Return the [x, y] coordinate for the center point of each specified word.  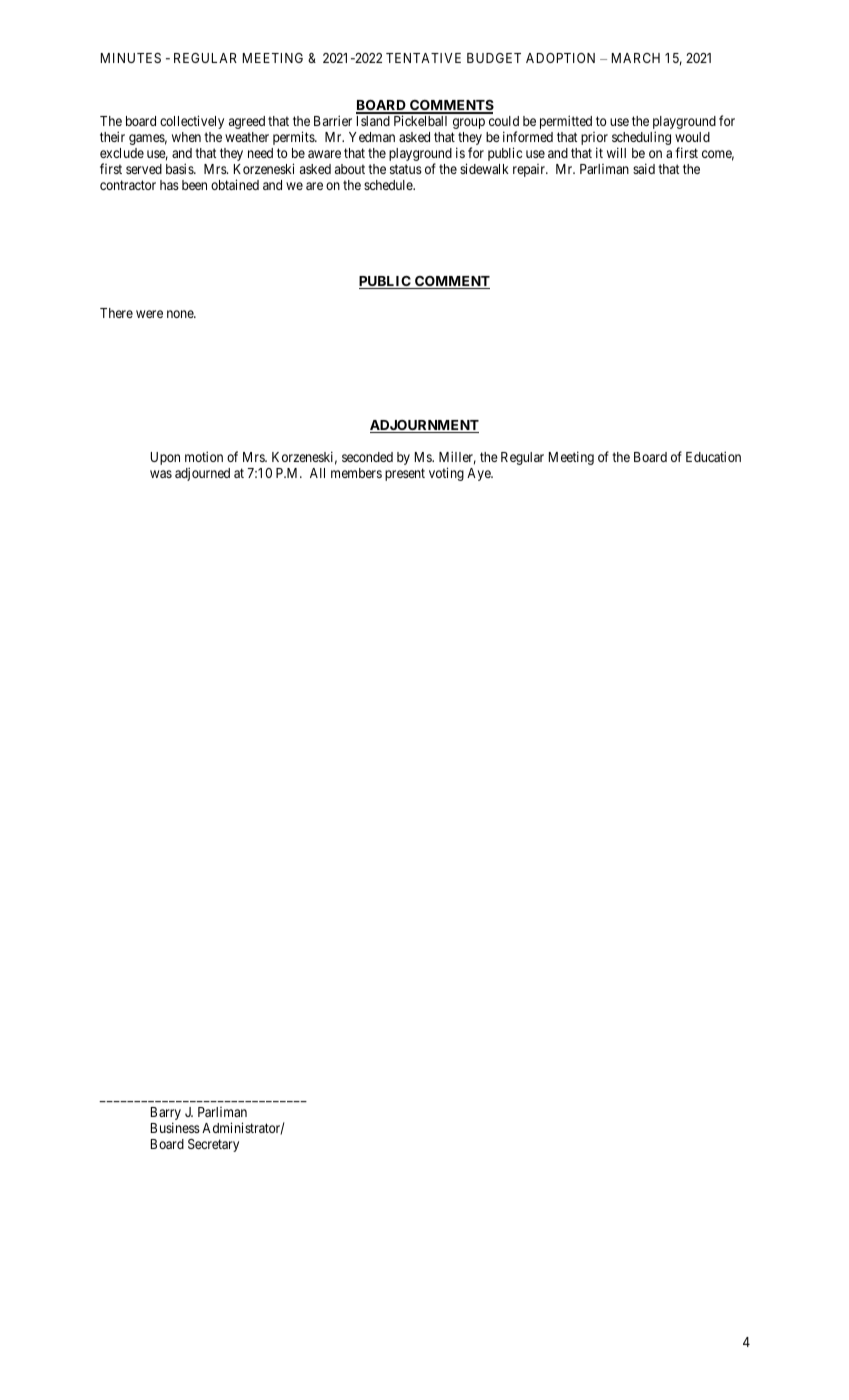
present [405, 474]
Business [175, 1127]
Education [713, 456]
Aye [480, 474]
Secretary [213, 1145]
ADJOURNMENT [424, 426]
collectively [192, 122]
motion [204, 456]
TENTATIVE [423, 58]
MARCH [636, 58]
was [161, 474]
